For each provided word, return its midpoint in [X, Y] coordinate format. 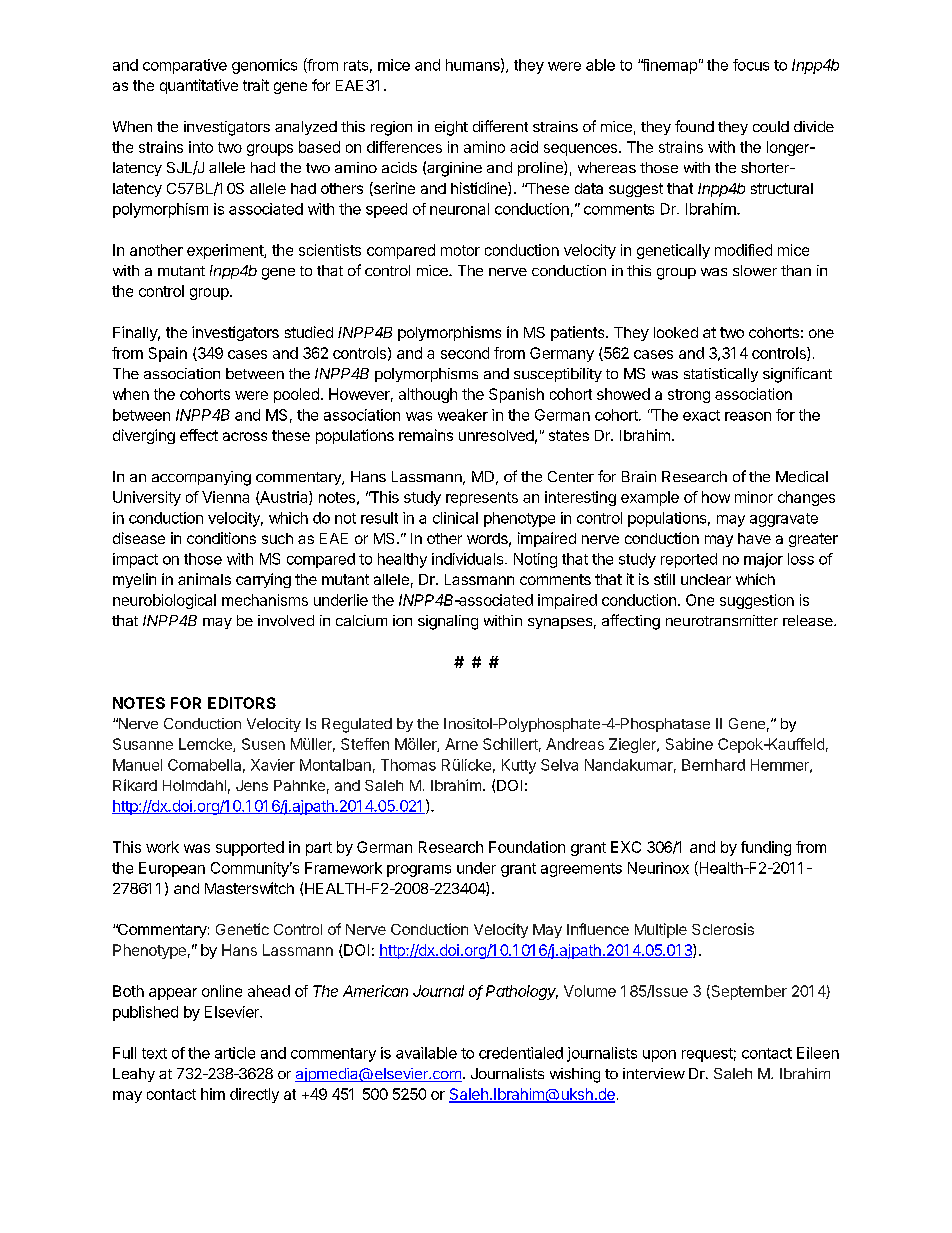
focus [751, 65]
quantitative [199, 86]
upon [659, 1056]
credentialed [521, 1053]
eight [451, 128]
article [235, 1053]
